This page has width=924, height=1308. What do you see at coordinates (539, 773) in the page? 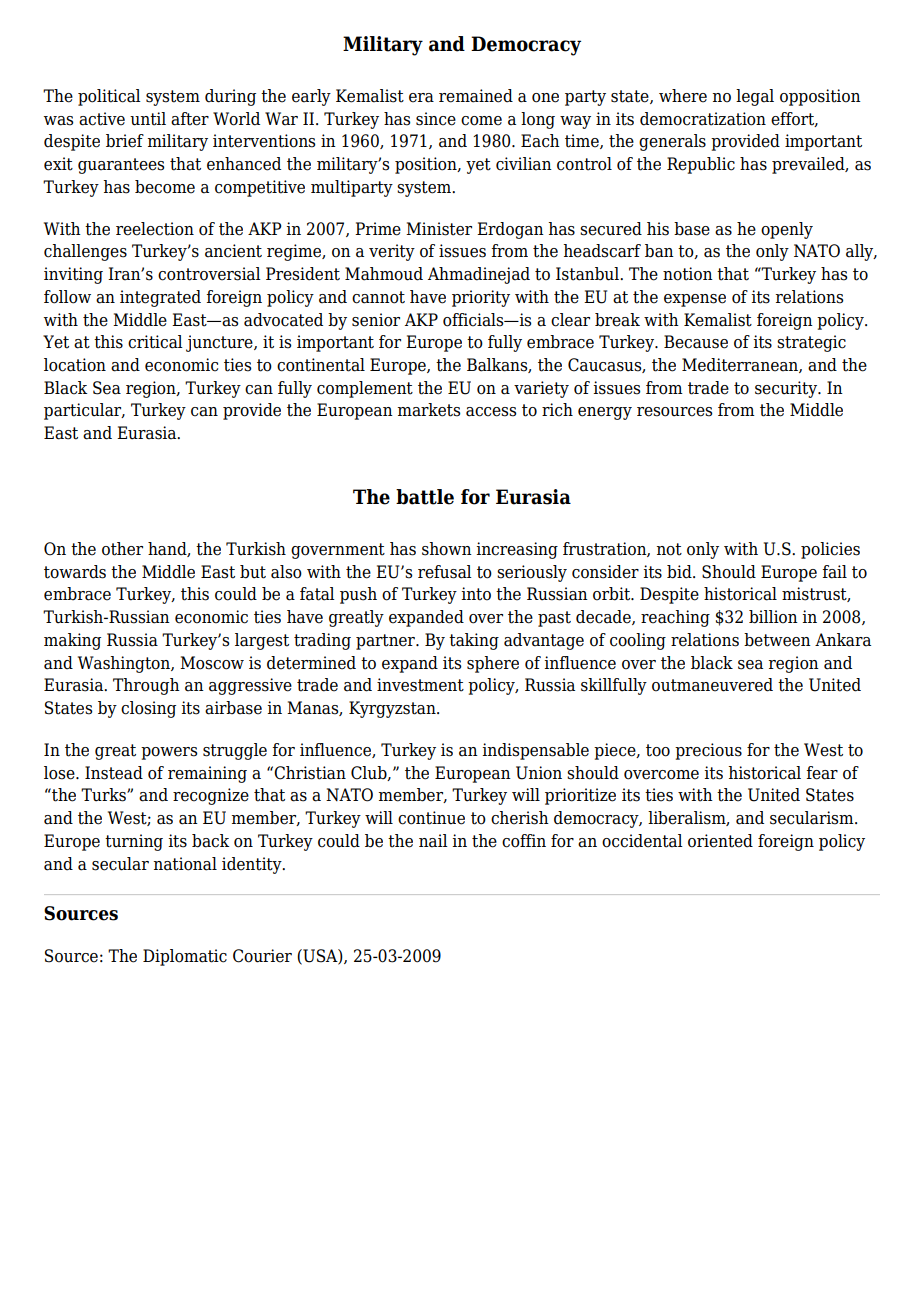
I see `Union` at bounding box center [539, 773].
